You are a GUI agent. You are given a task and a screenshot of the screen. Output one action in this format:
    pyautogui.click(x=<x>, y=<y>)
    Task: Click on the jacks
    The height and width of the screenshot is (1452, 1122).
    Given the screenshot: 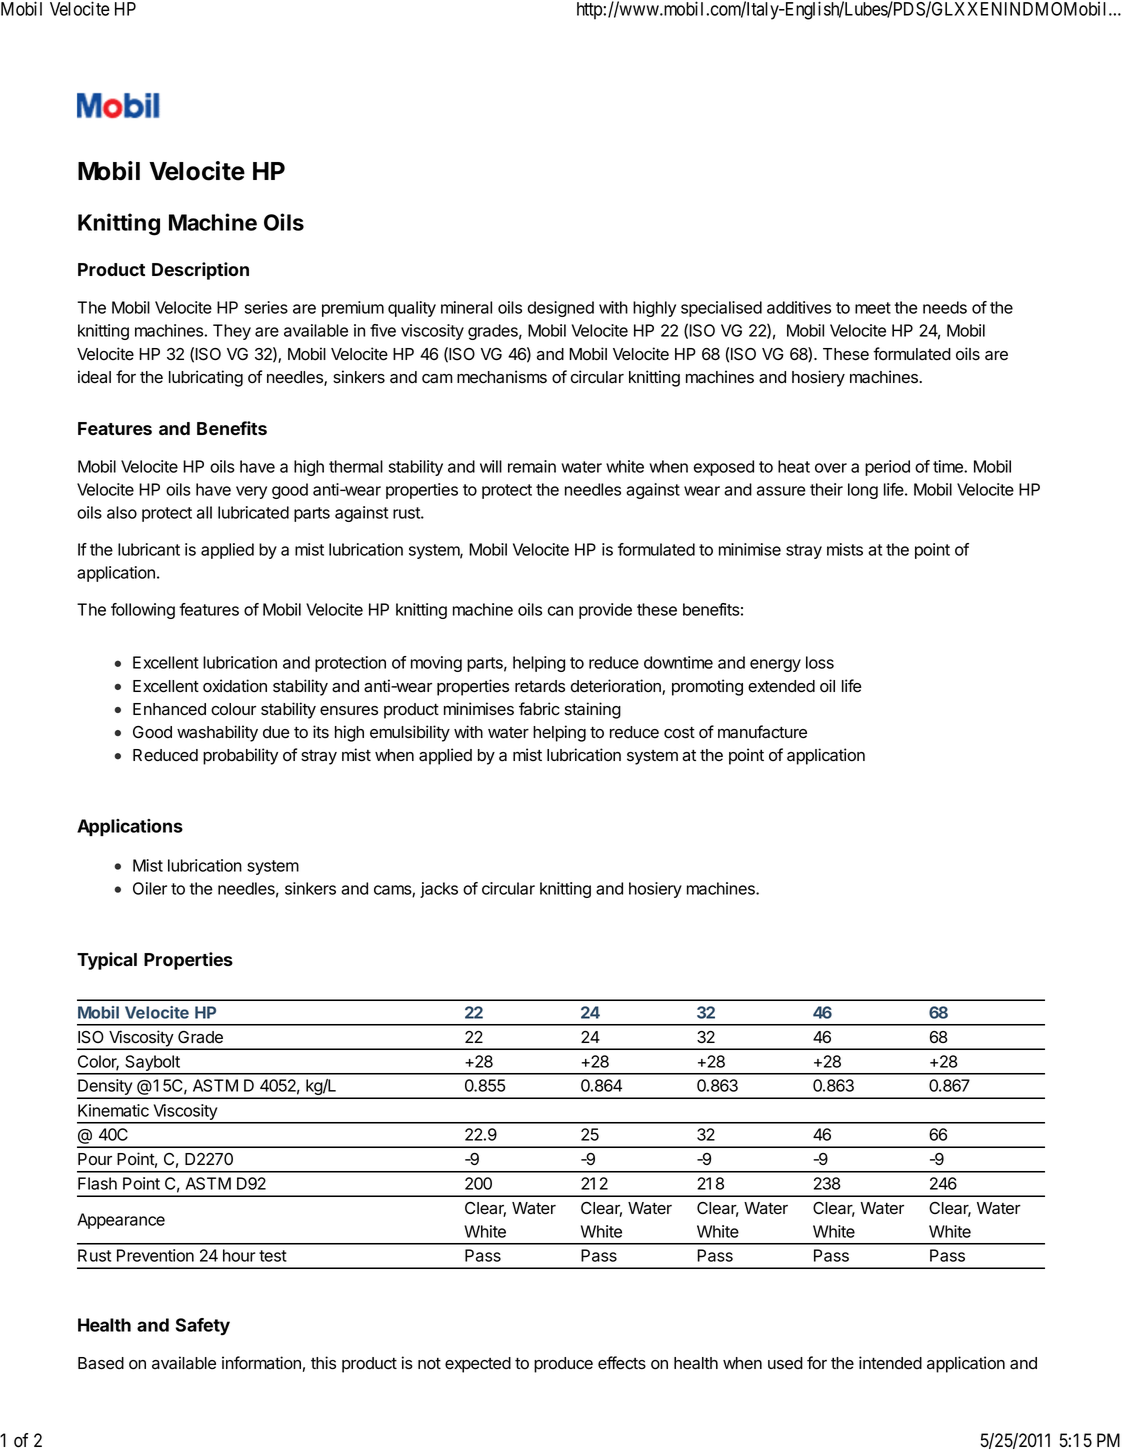 What is the action you would take?
    pyautogui.click(x=439, y=890)
